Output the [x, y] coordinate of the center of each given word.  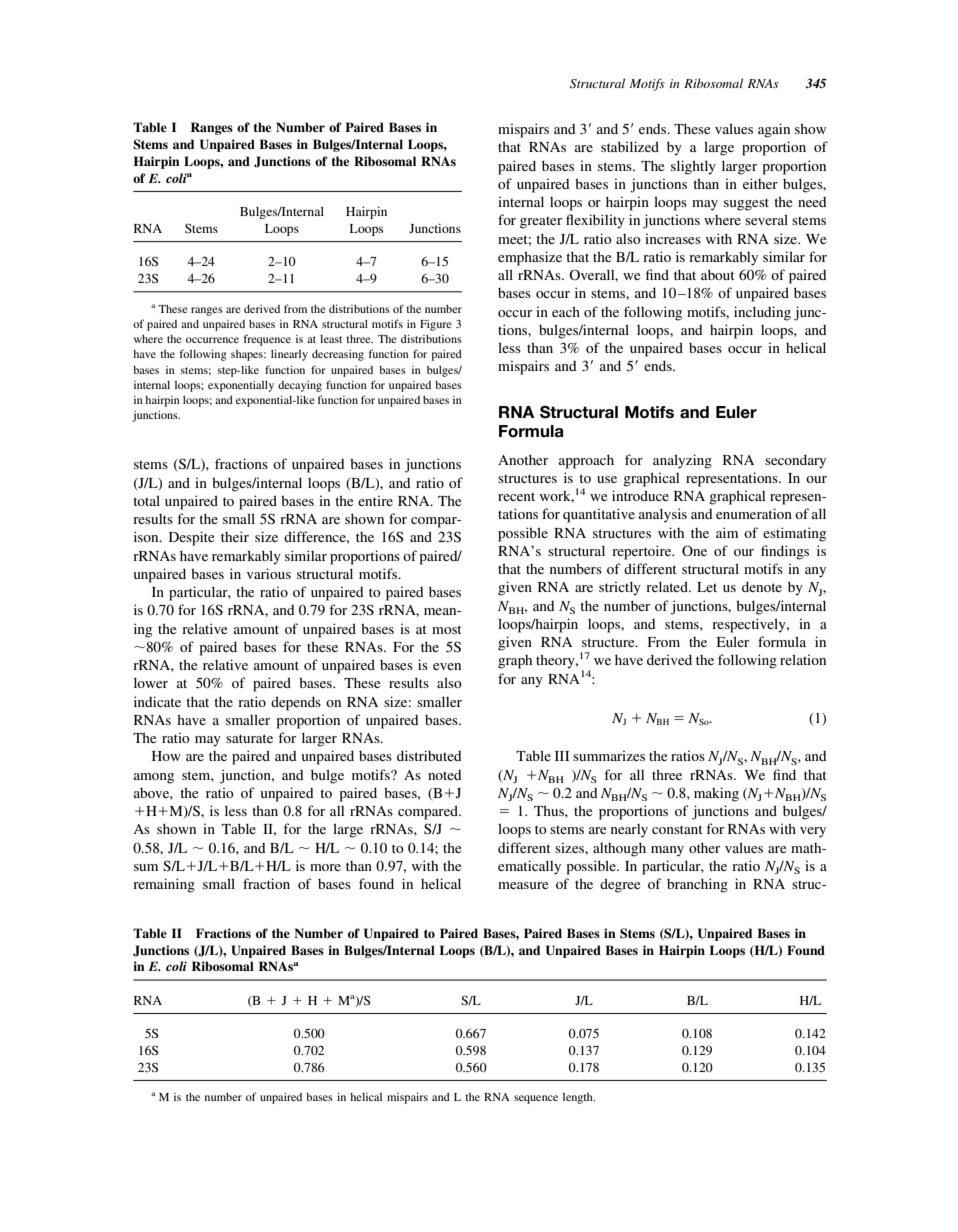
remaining [164, 885]
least [331, 339]
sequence [536, 1099]
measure [523, 885]
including [762, 313]
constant [677, 829]
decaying [300, 386]
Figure [436, 325]
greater [541, 222]
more [325, 867]
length [579, 1098]
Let [707, 587]
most [447, 629]
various [269, 573]
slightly [693, 167]
